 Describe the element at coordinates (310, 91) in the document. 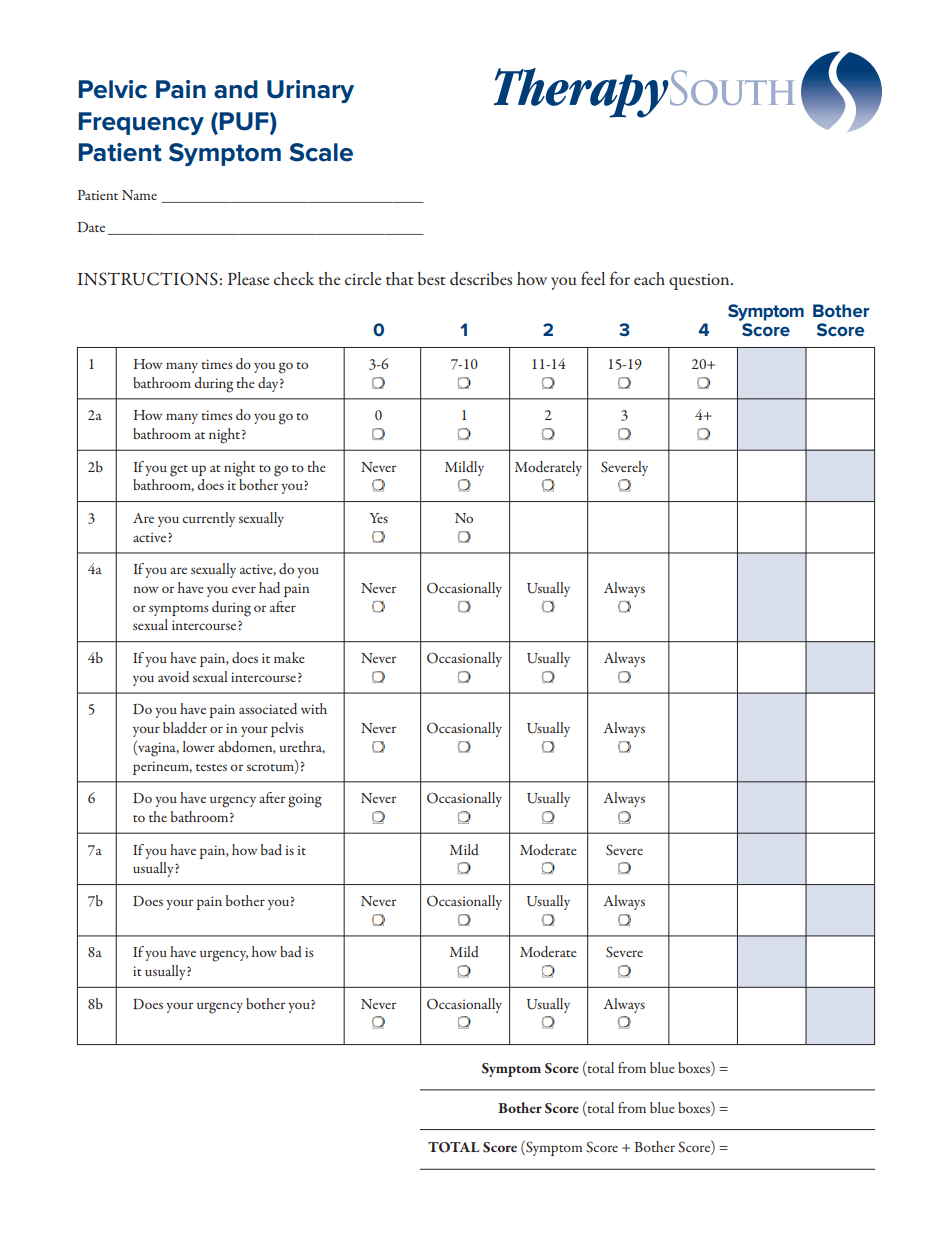

I see `Urinary` at that location.
